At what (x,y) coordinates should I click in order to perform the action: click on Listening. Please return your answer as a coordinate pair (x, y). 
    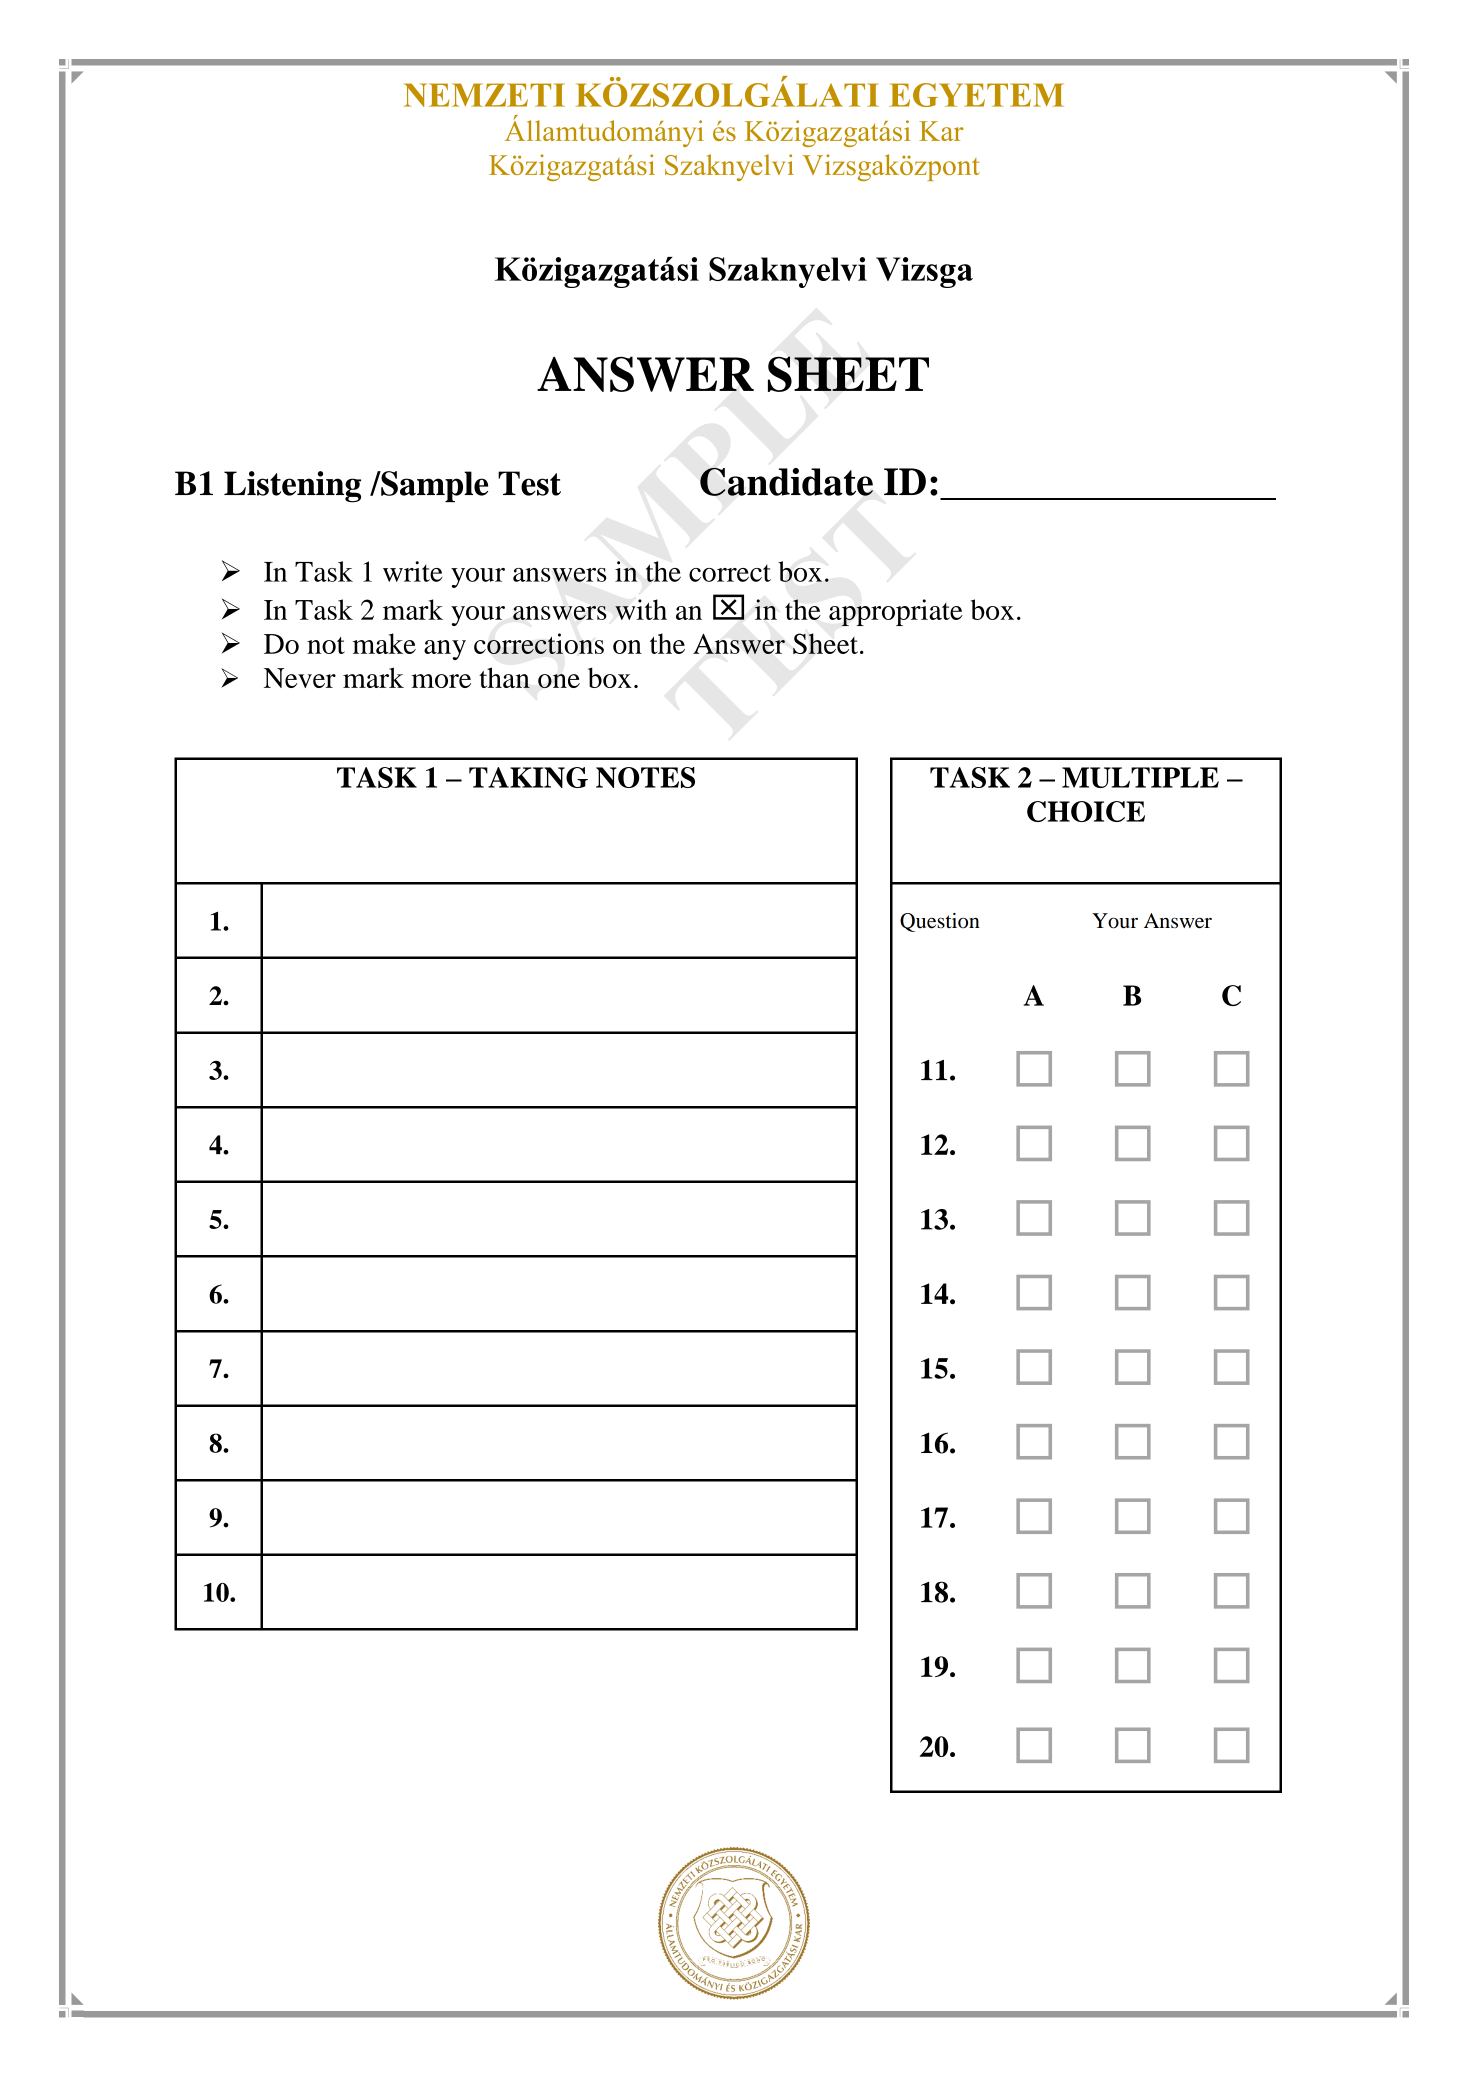
    Looking at the image, I should click on (292, 487).
